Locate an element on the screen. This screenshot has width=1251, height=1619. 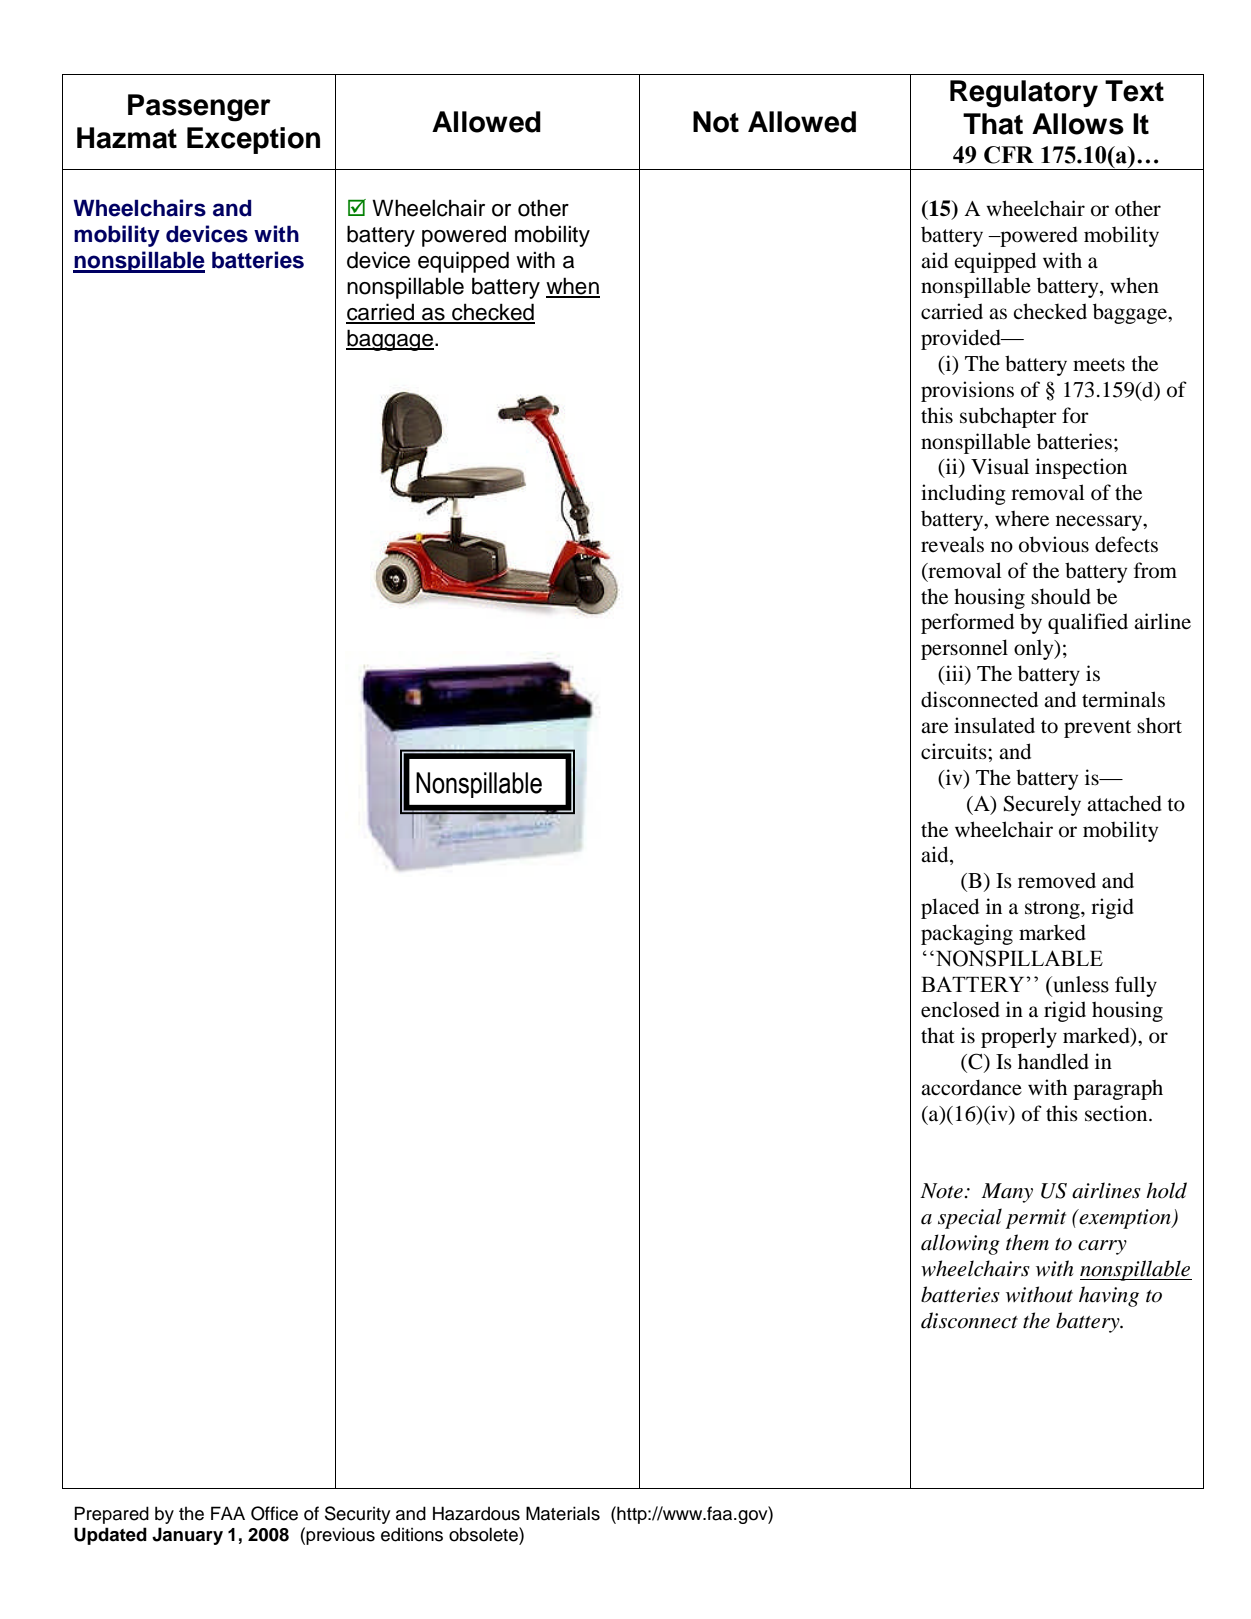
reveals is located at coordinates (952, 544).
